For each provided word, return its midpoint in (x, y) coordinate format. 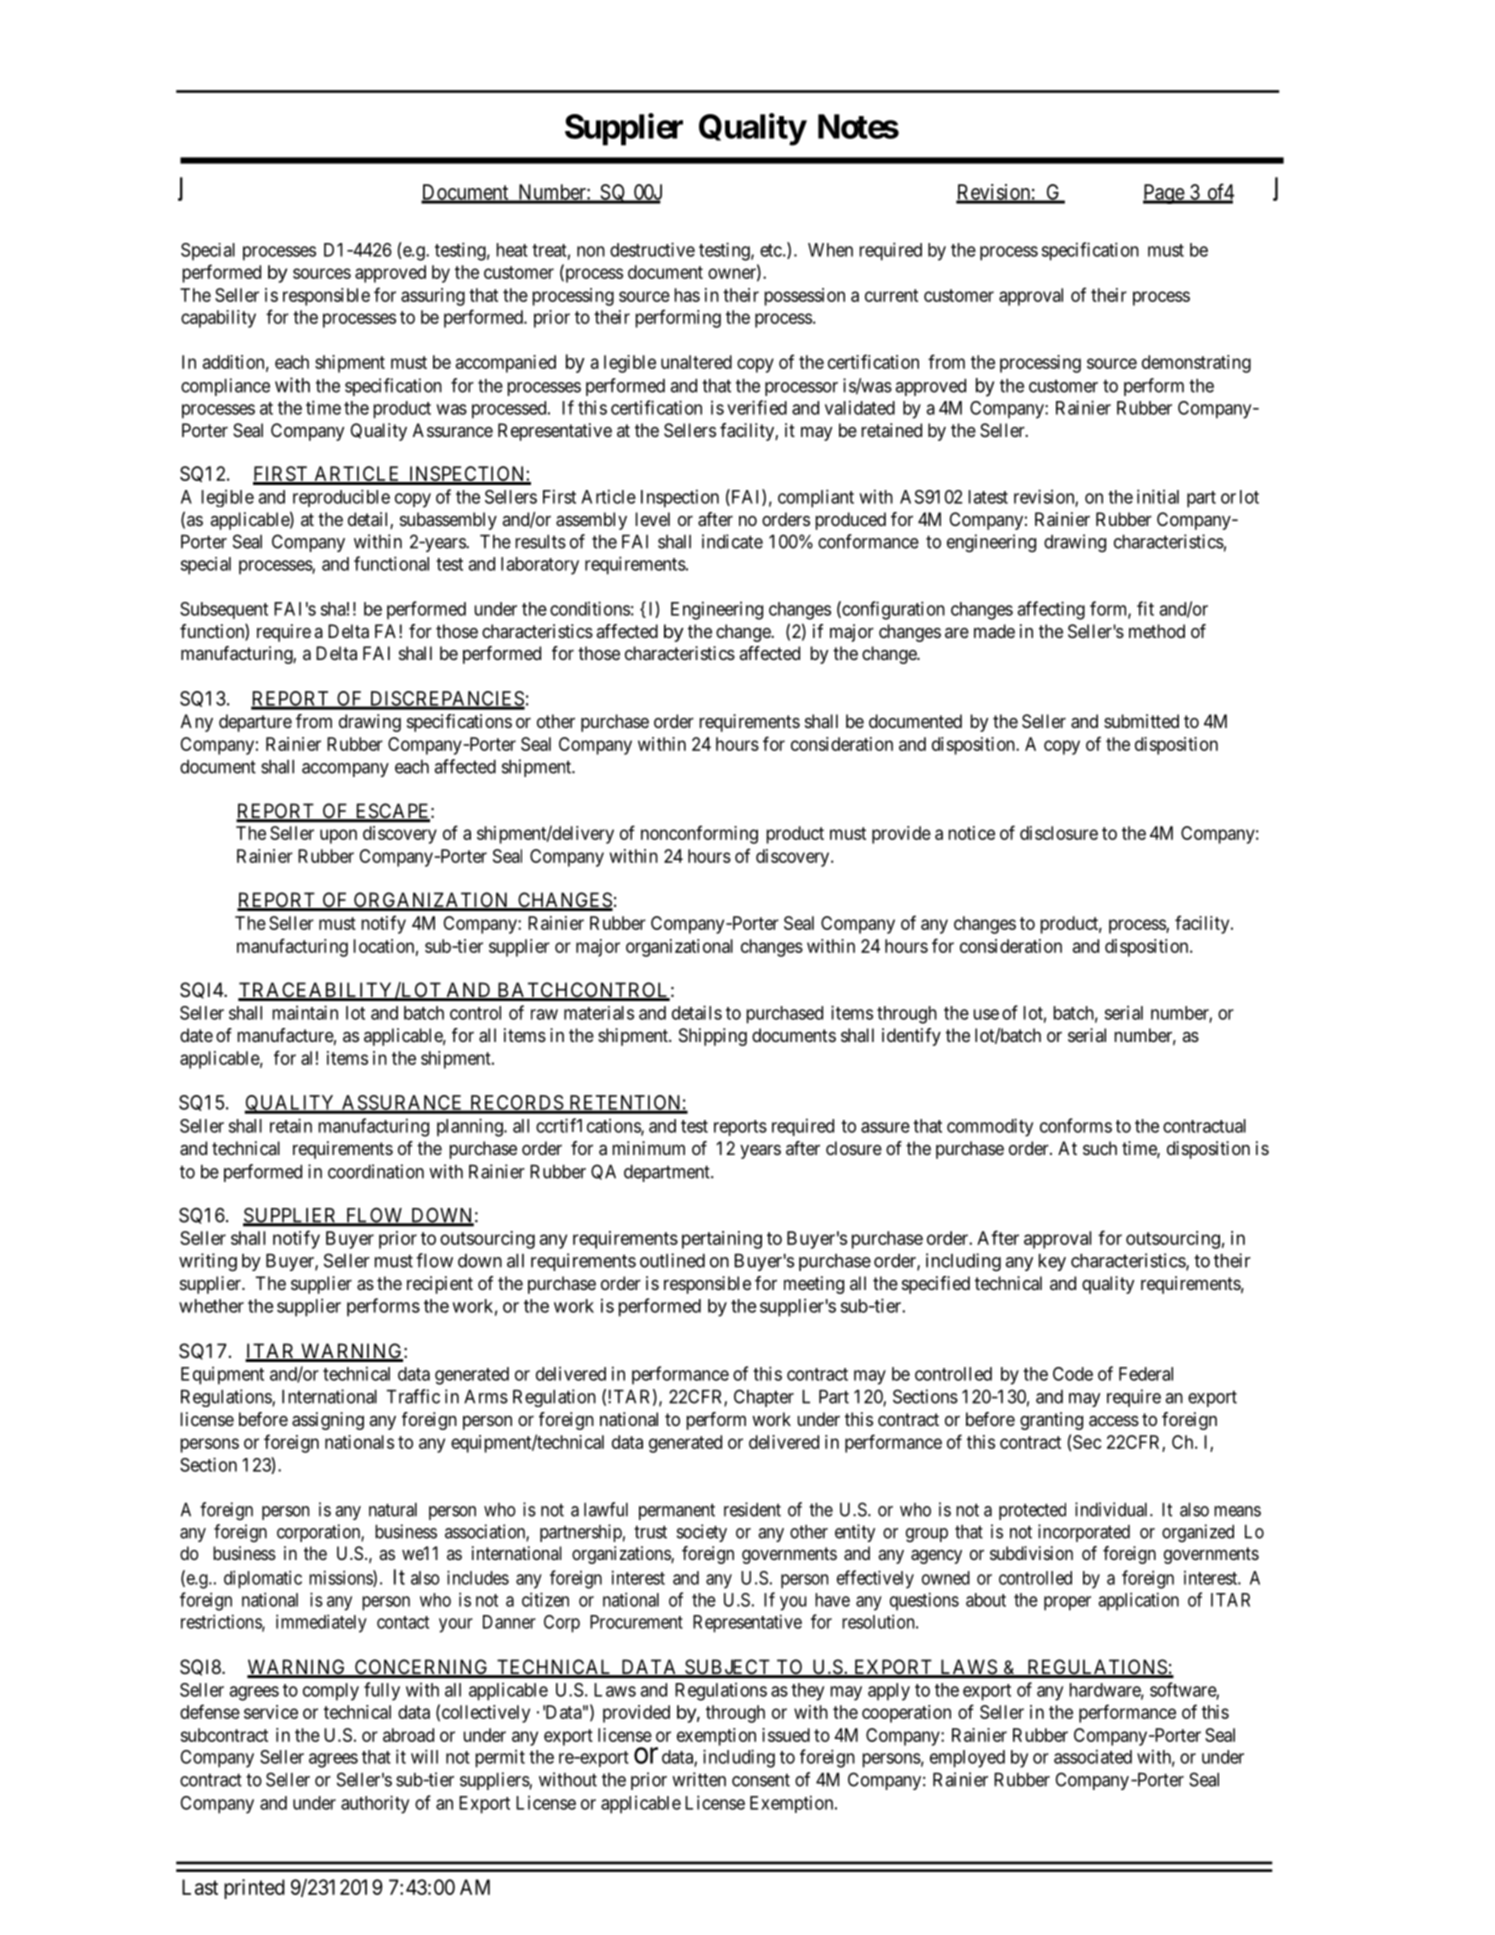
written (699, 1779)
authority (375, 1804)
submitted (1141, 721)
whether (211, 1306)
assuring (433, 297)
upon (338, 836)
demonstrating (1196, 364)
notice (972, 833)
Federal (1146, 1374)
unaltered (696, 362)
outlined (672, 1260)
